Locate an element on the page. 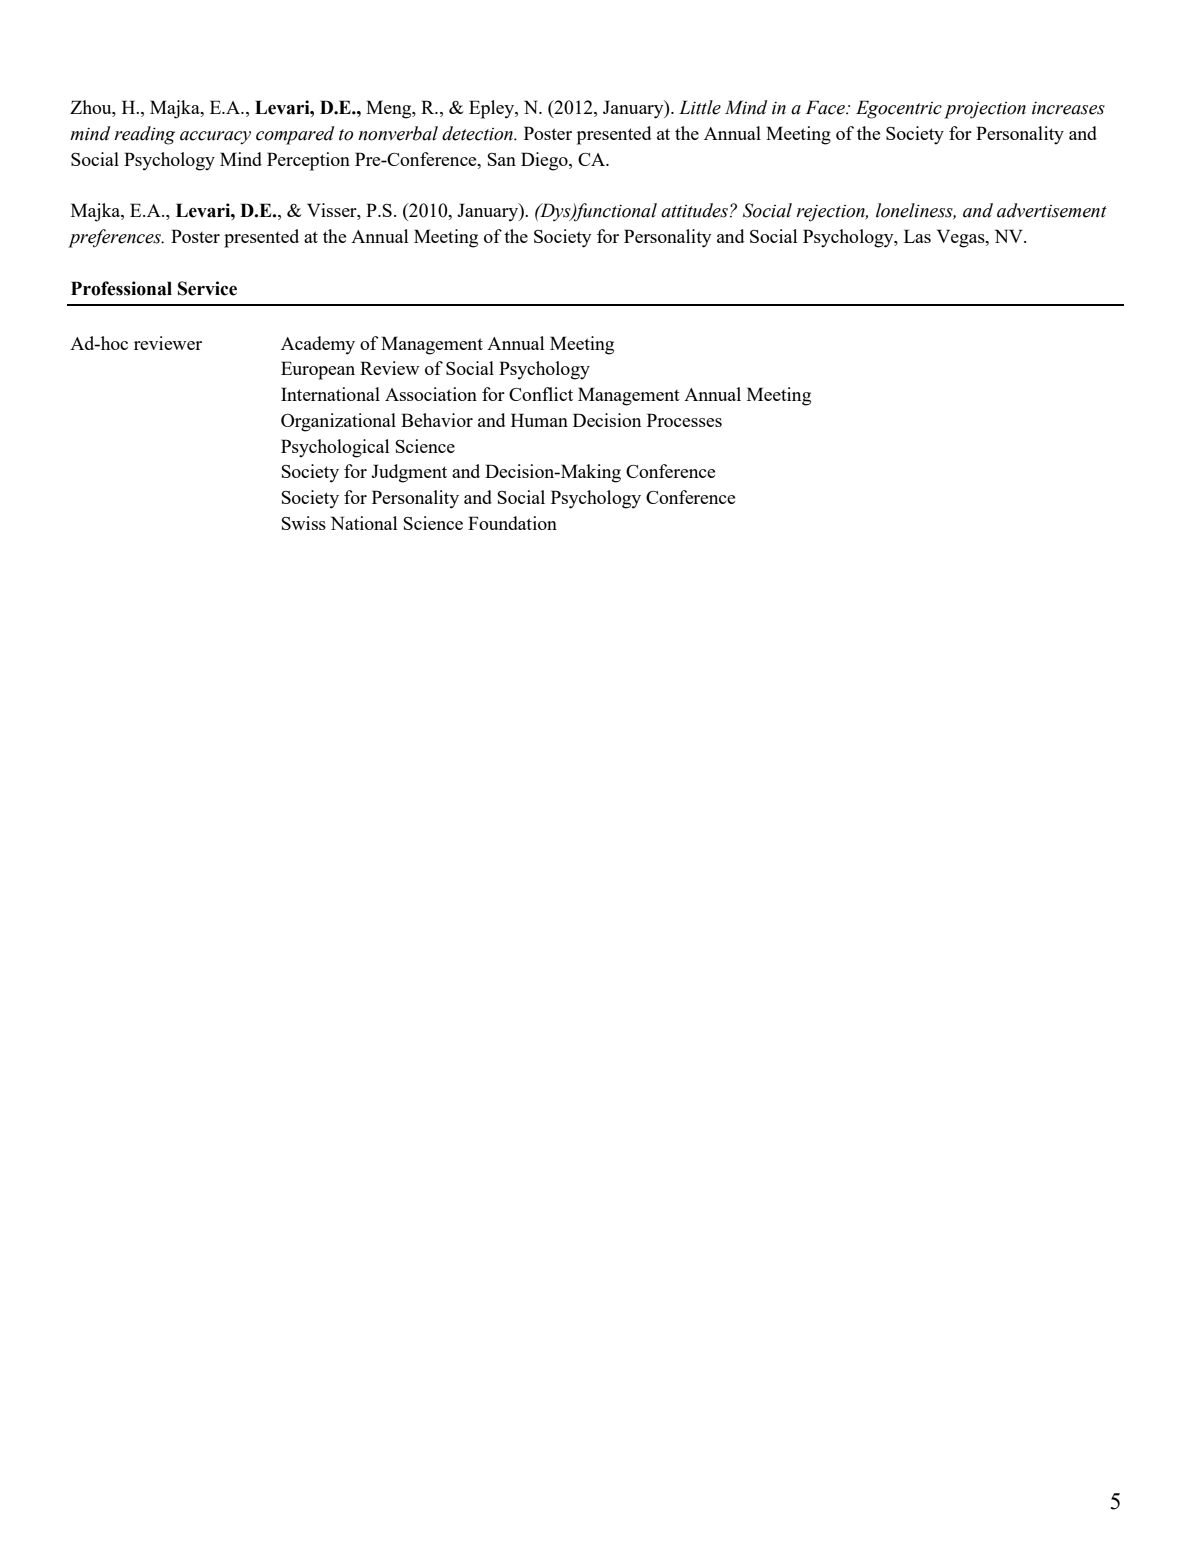  preferences is located at coordinates (115, 238).
